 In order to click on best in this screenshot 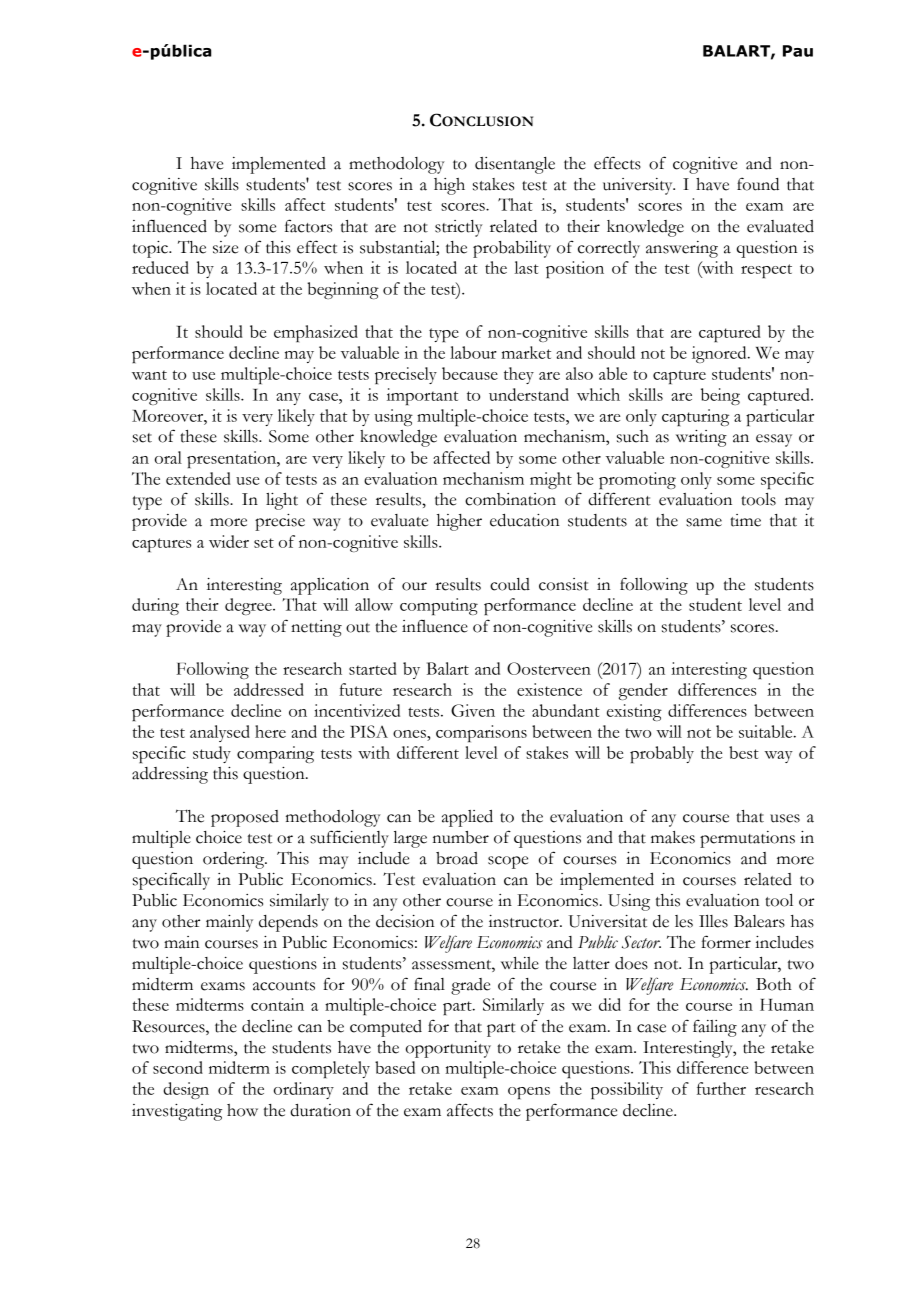, I will do `click(744, 752)`.
